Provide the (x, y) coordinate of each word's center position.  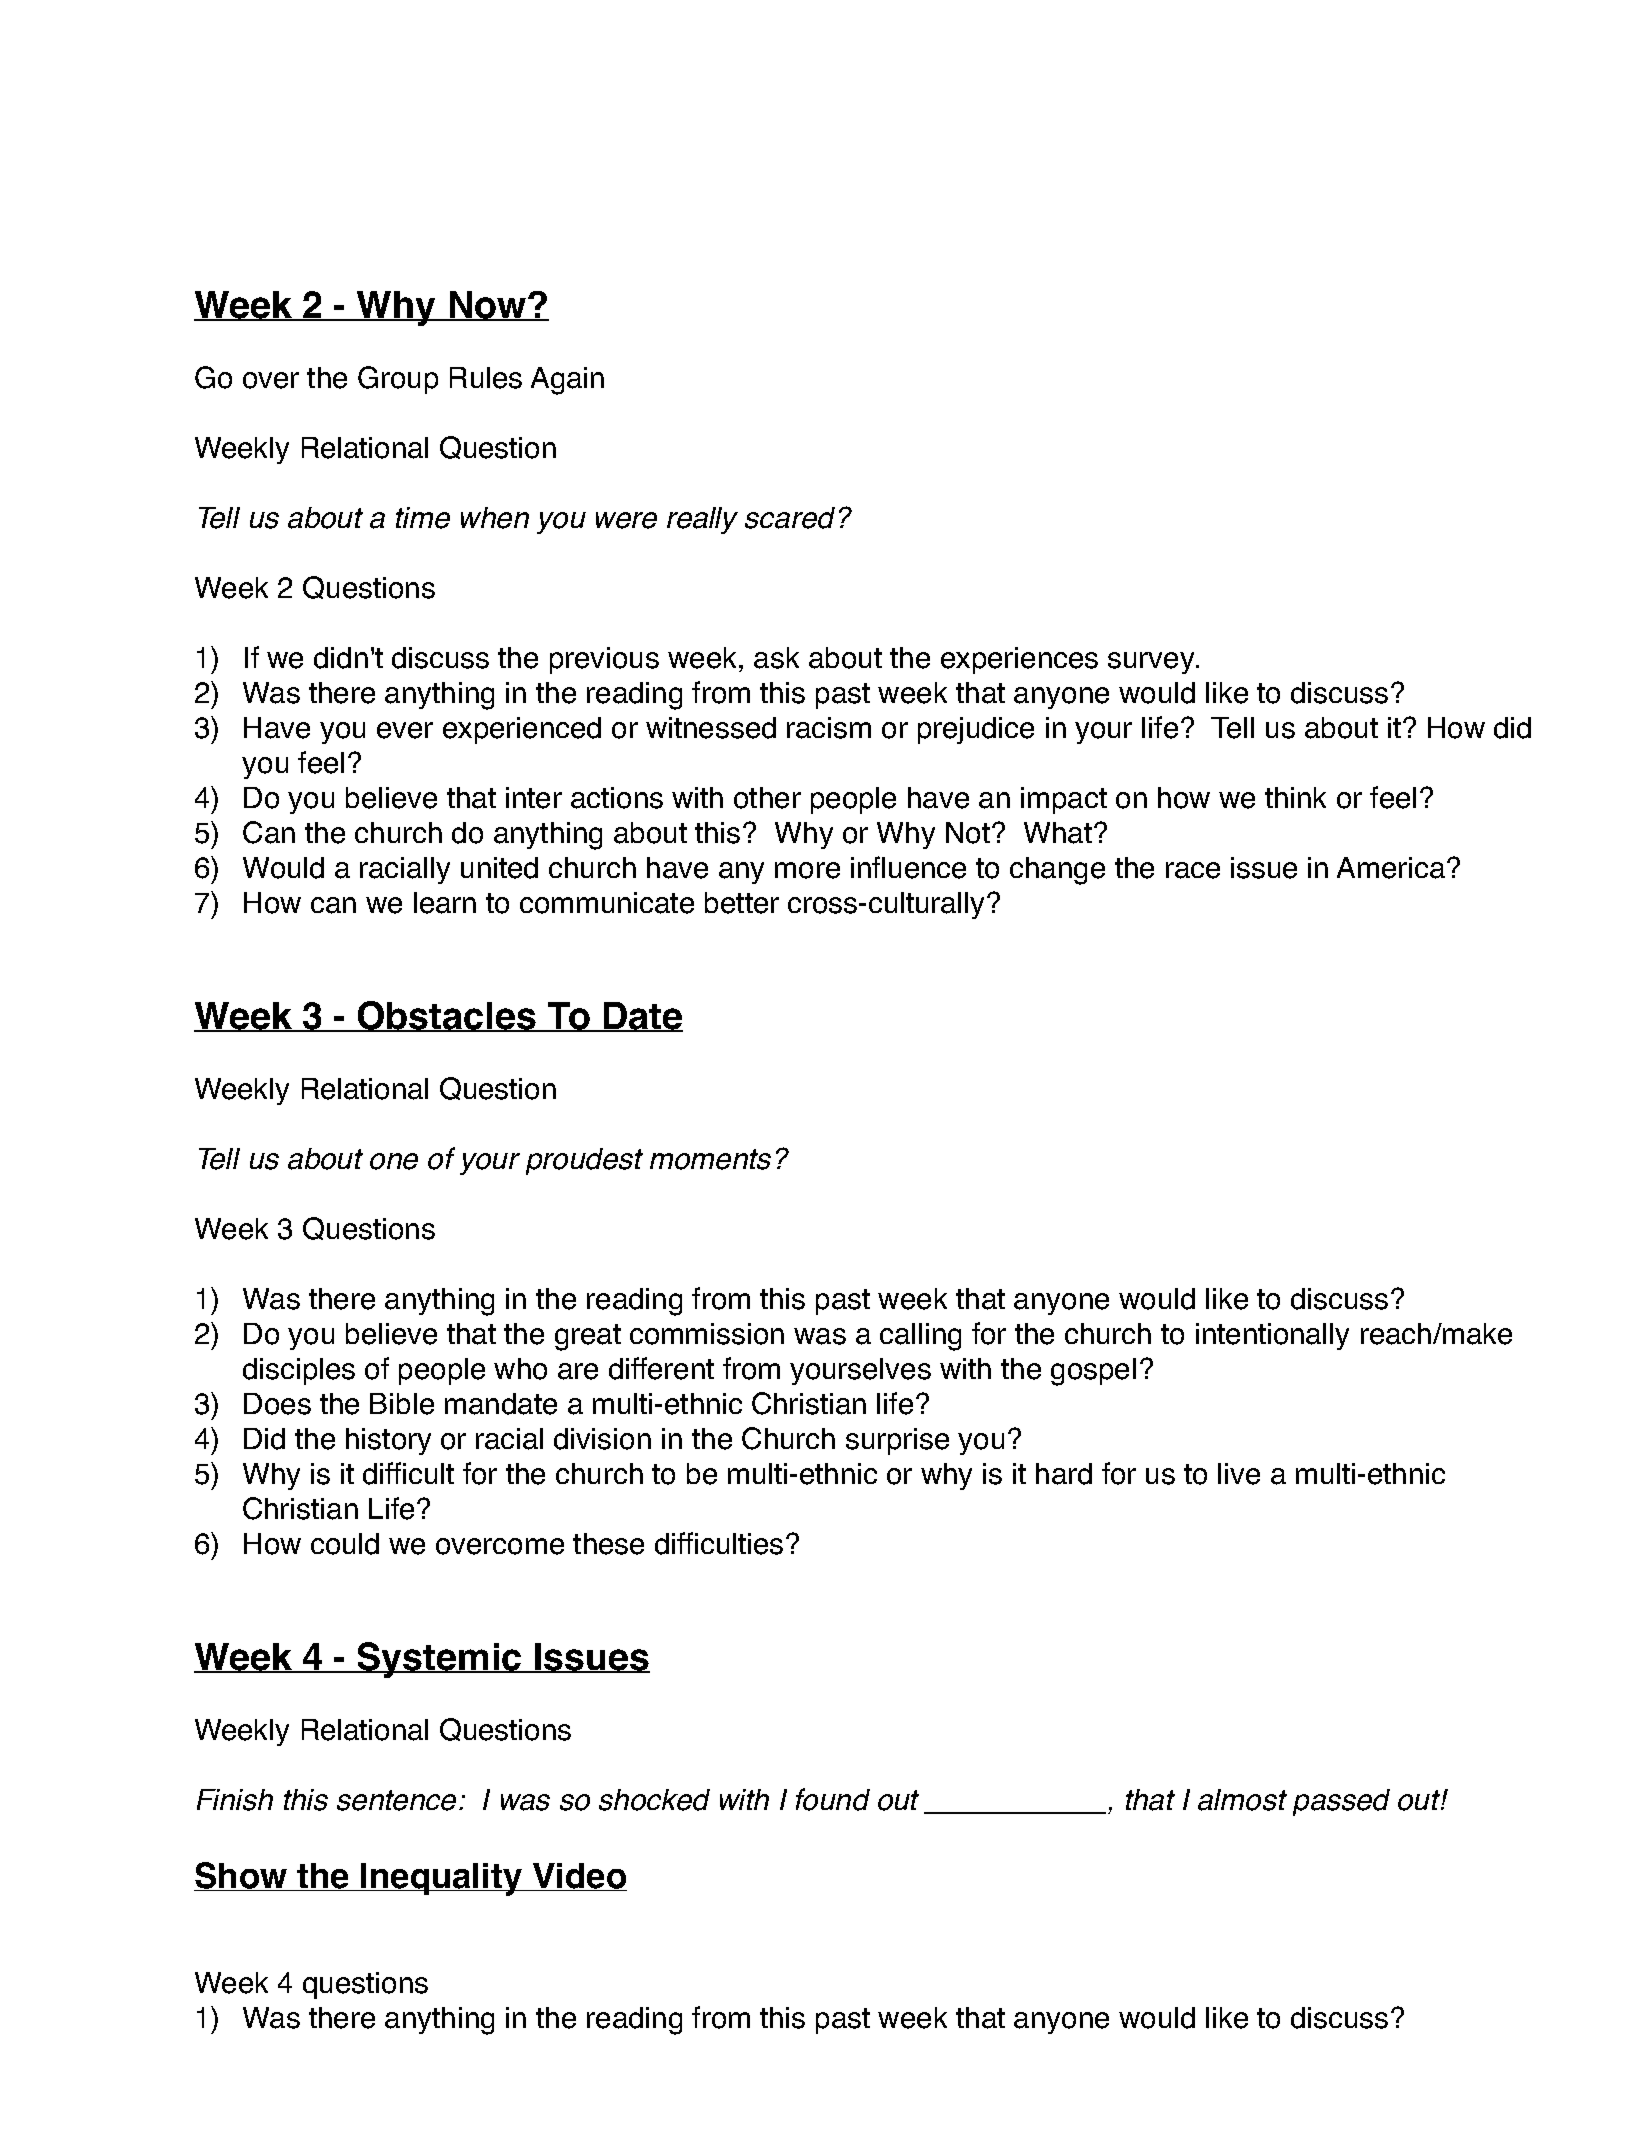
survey (1152, 663)
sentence (396, 1800)
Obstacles (447, 1016)
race (1193, 870)
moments (710, 1159)
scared (790, 518)
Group (398, 380)
